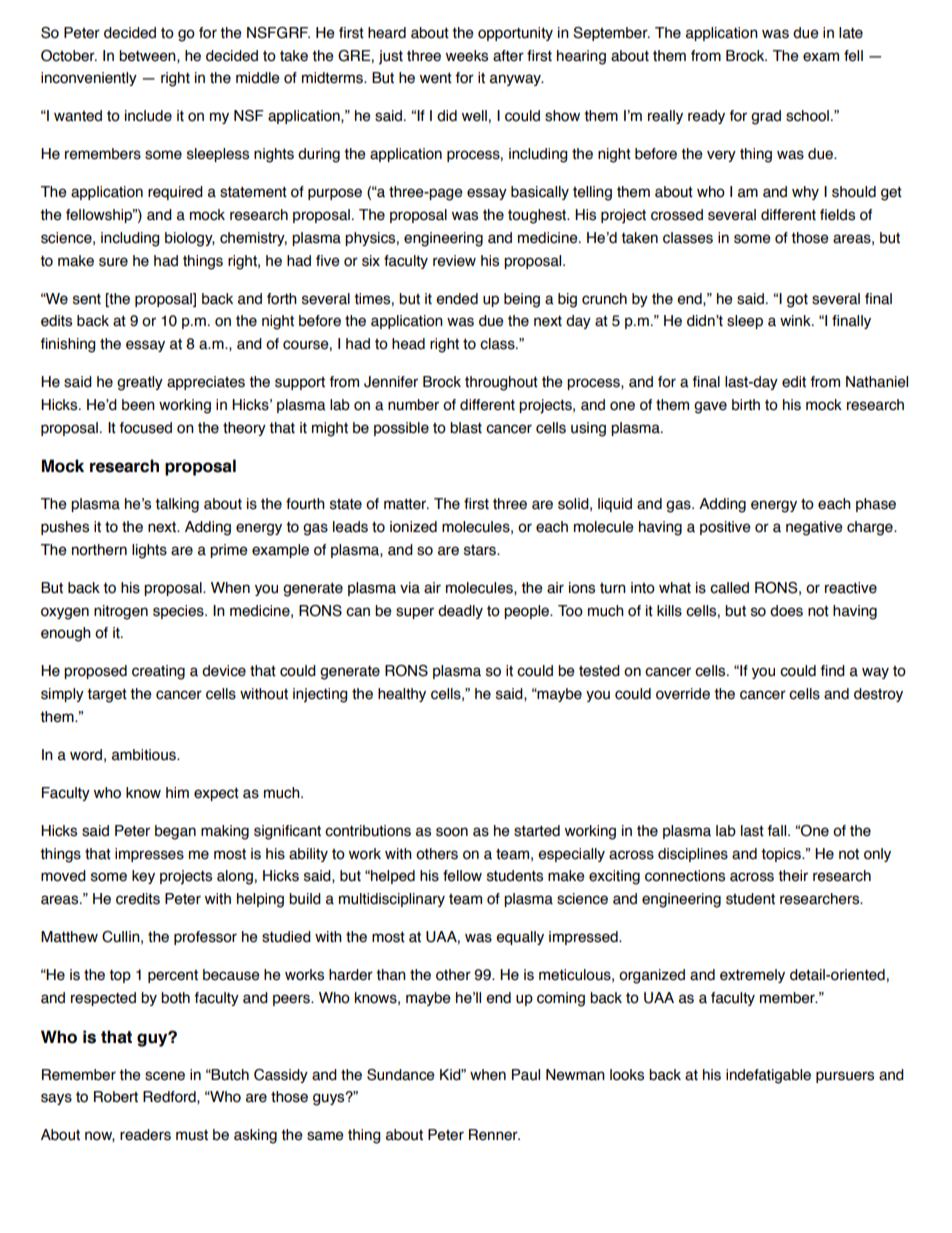 The image size is (952, 1233). I want to click on creating, so click(158, 672).
